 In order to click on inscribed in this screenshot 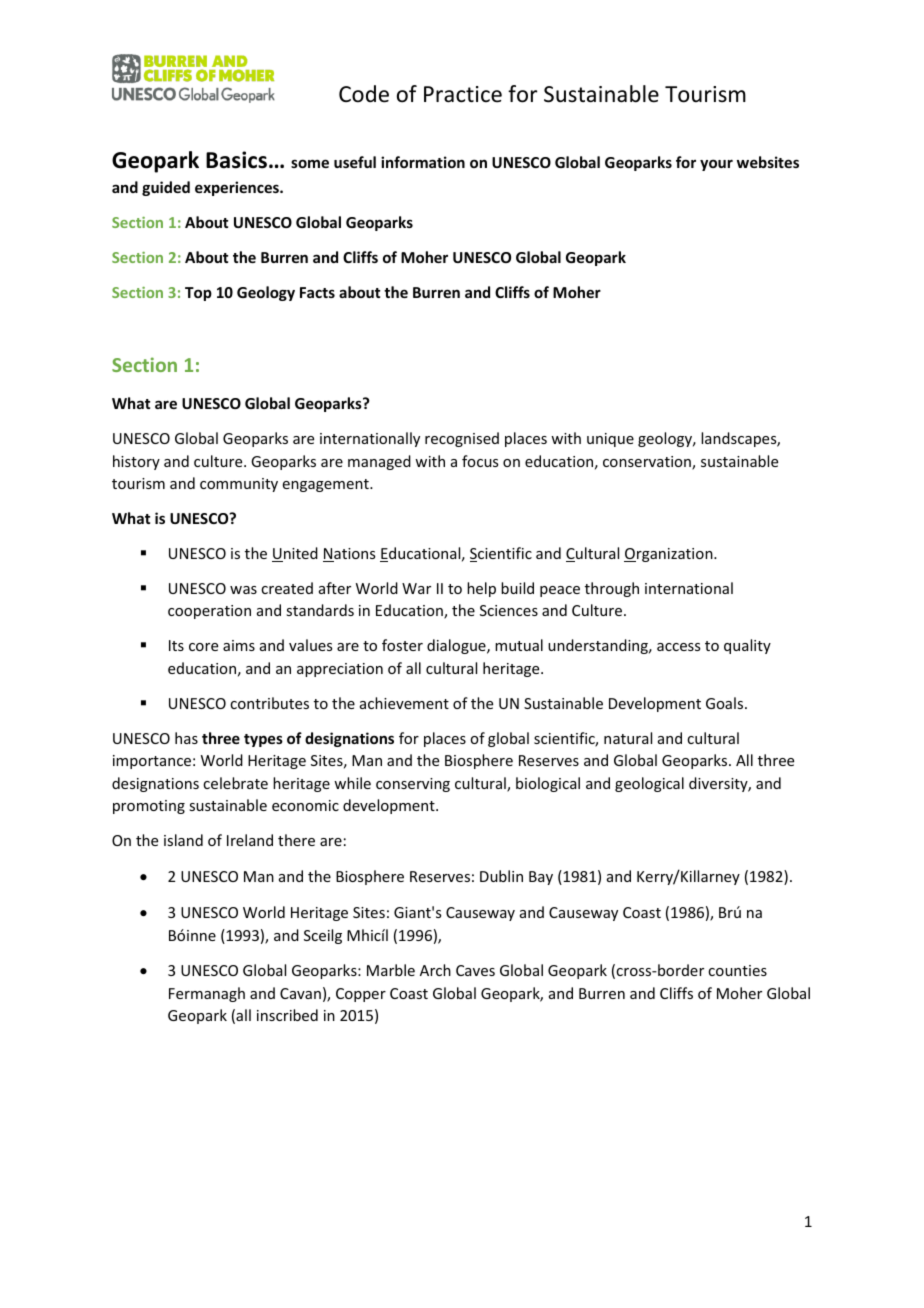, I will do `click(287, 1015)`.
